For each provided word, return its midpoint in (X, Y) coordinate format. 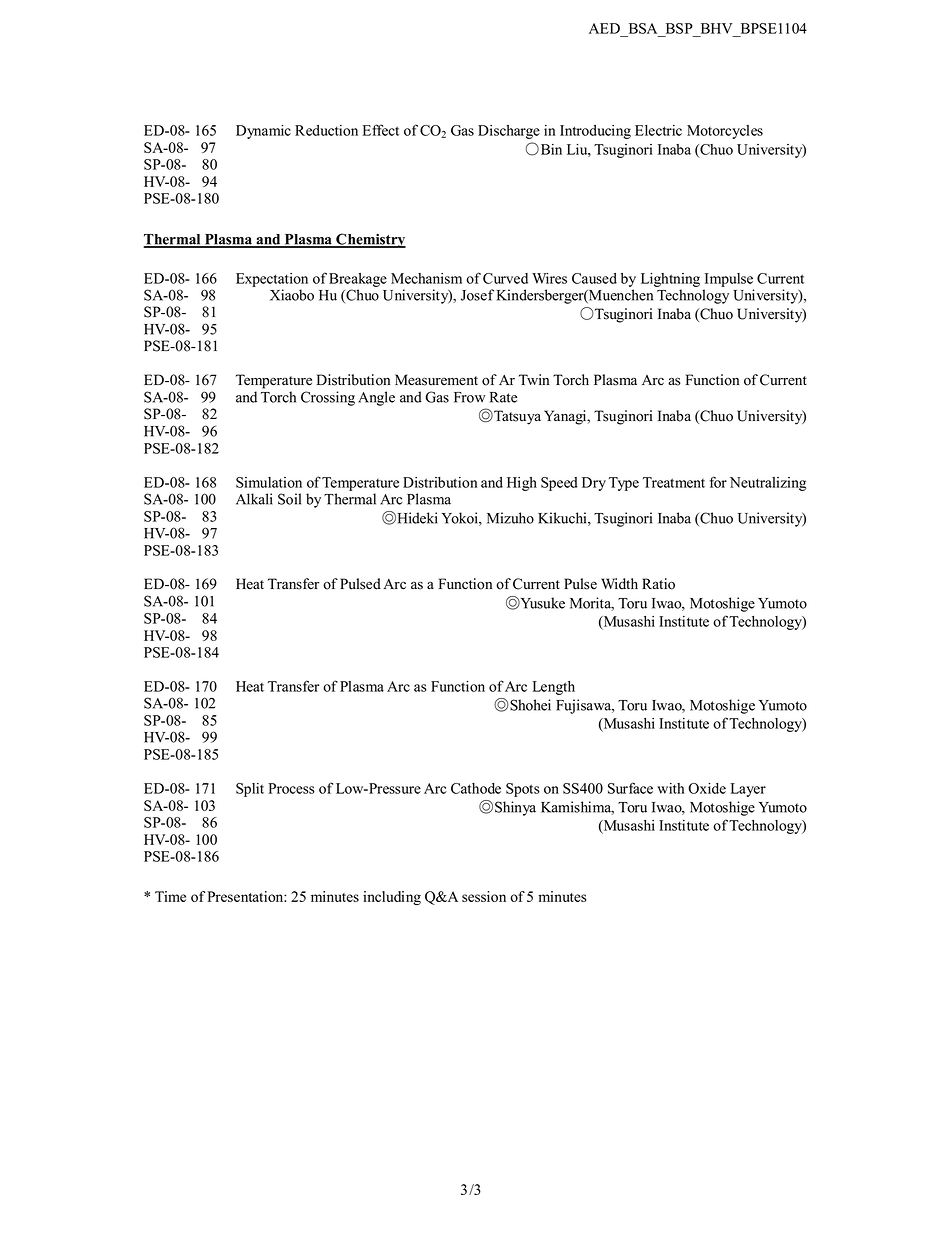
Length (554, 688)
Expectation (272, 280)
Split (250, 790)
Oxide (707, 788)
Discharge (509, 132)
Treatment (674, 482)
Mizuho (510, 518)
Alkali (254, 499)
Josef (477, 295)
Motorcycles (725, 132)
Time (170, 896)
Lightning (670, 280)
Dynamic (263, 132)
